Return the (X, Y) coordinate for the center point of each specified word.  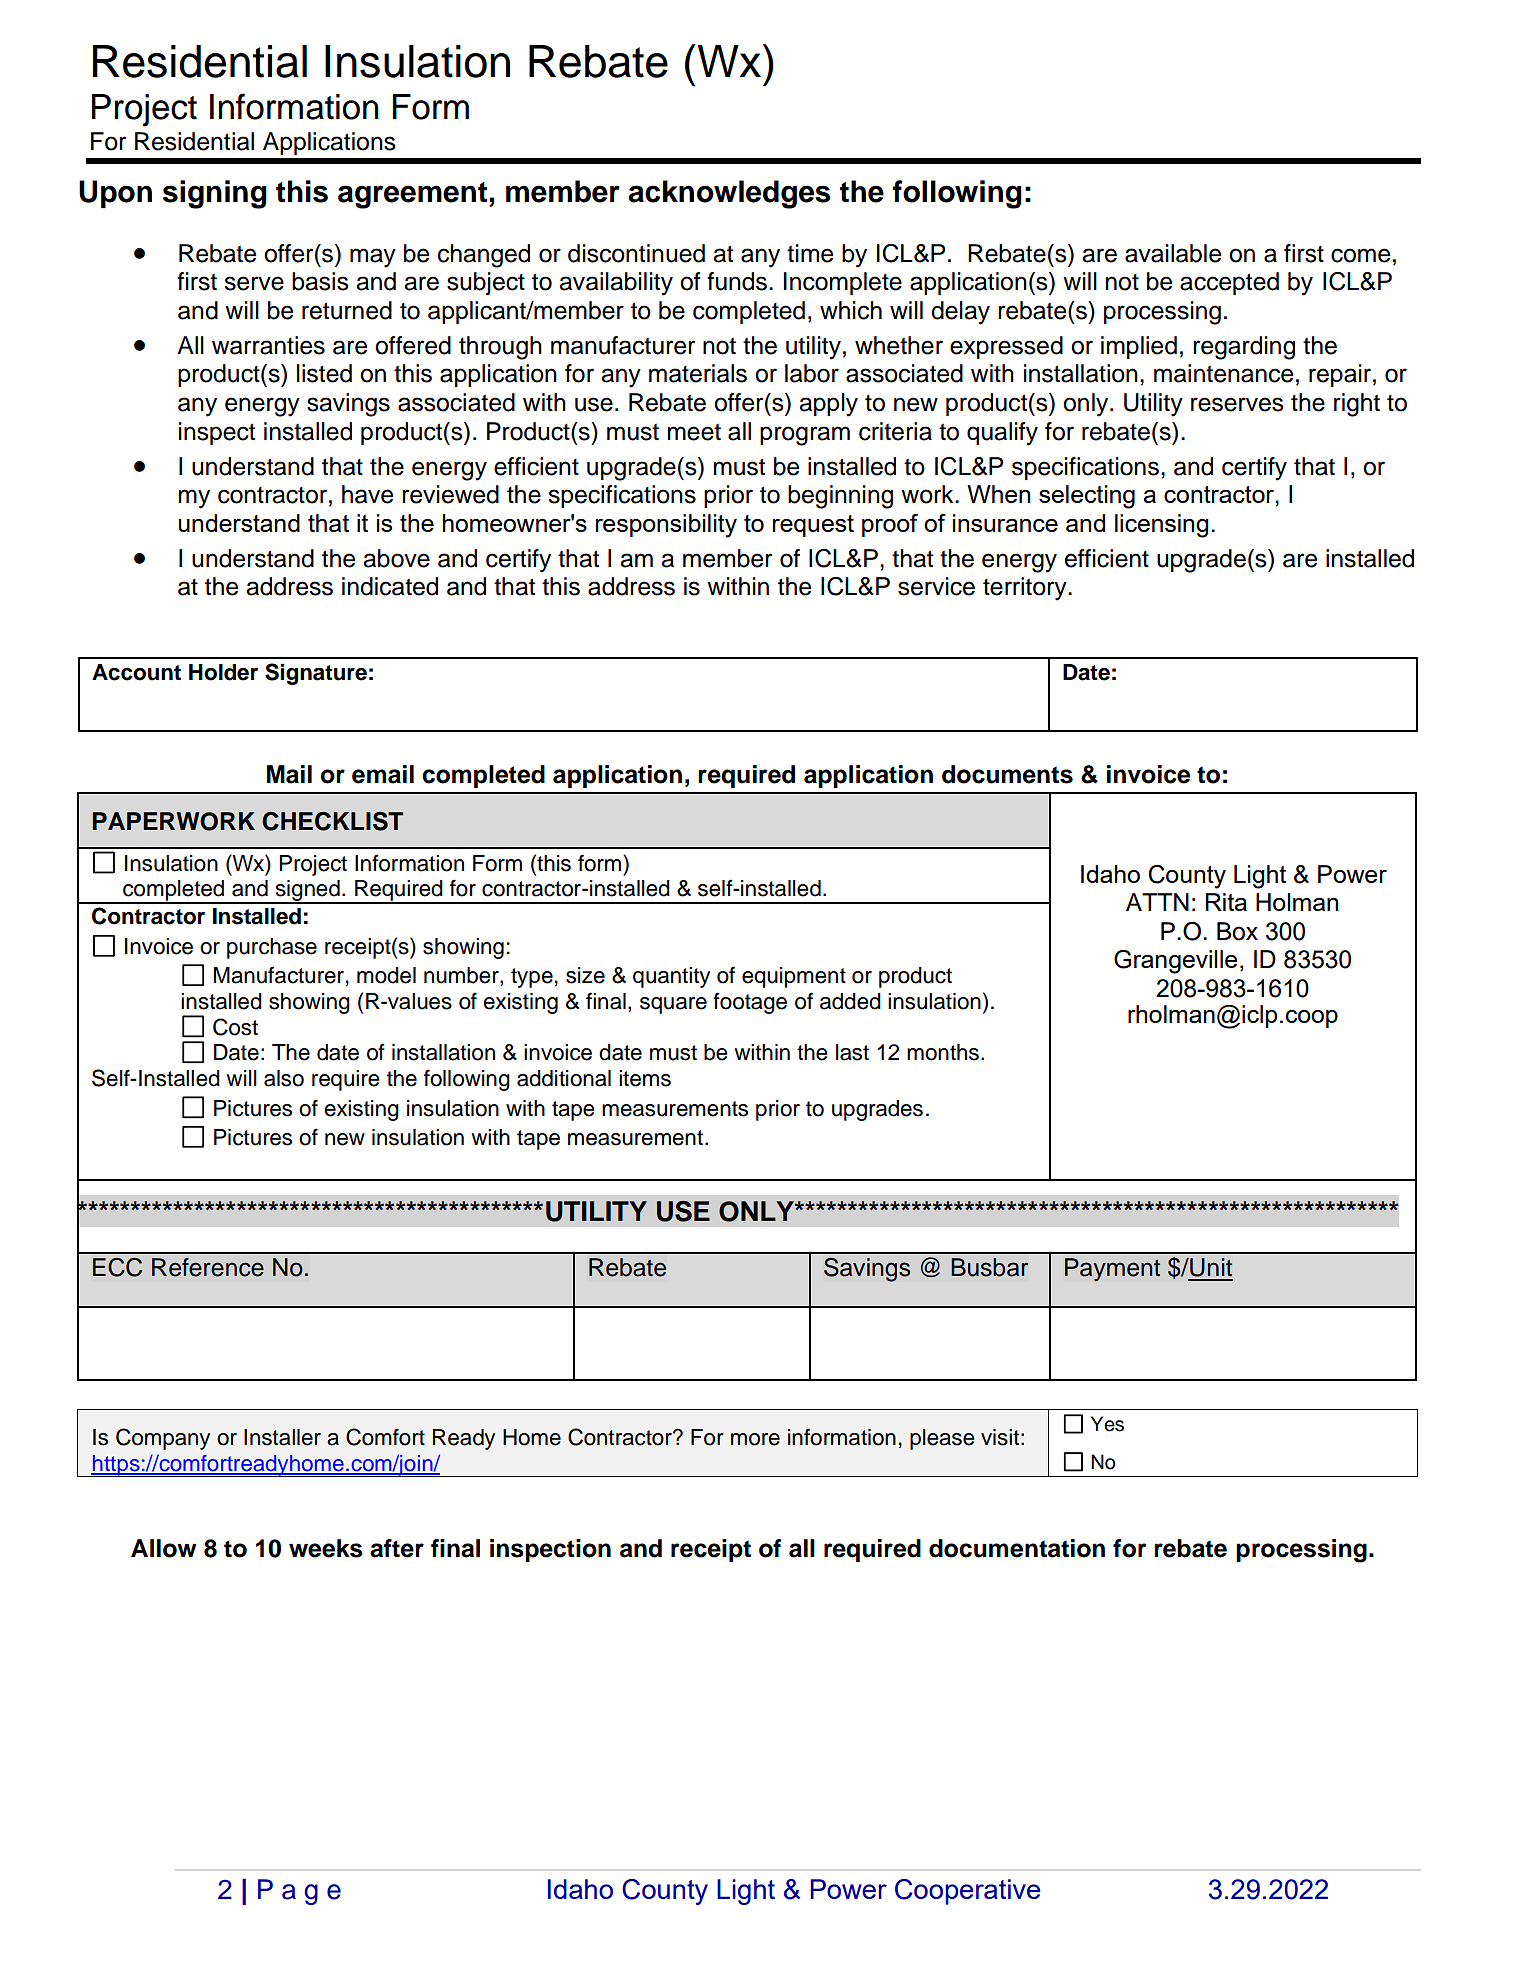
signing (215, 194)
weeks (326, 1548)
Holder (223, 672)
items (645, 1078)
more (755, 1439)
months (943, 1052)
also (284, 1078)
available (1173, 253)
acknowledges (729, 194)
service (936, 586)
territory (1026, 589)
